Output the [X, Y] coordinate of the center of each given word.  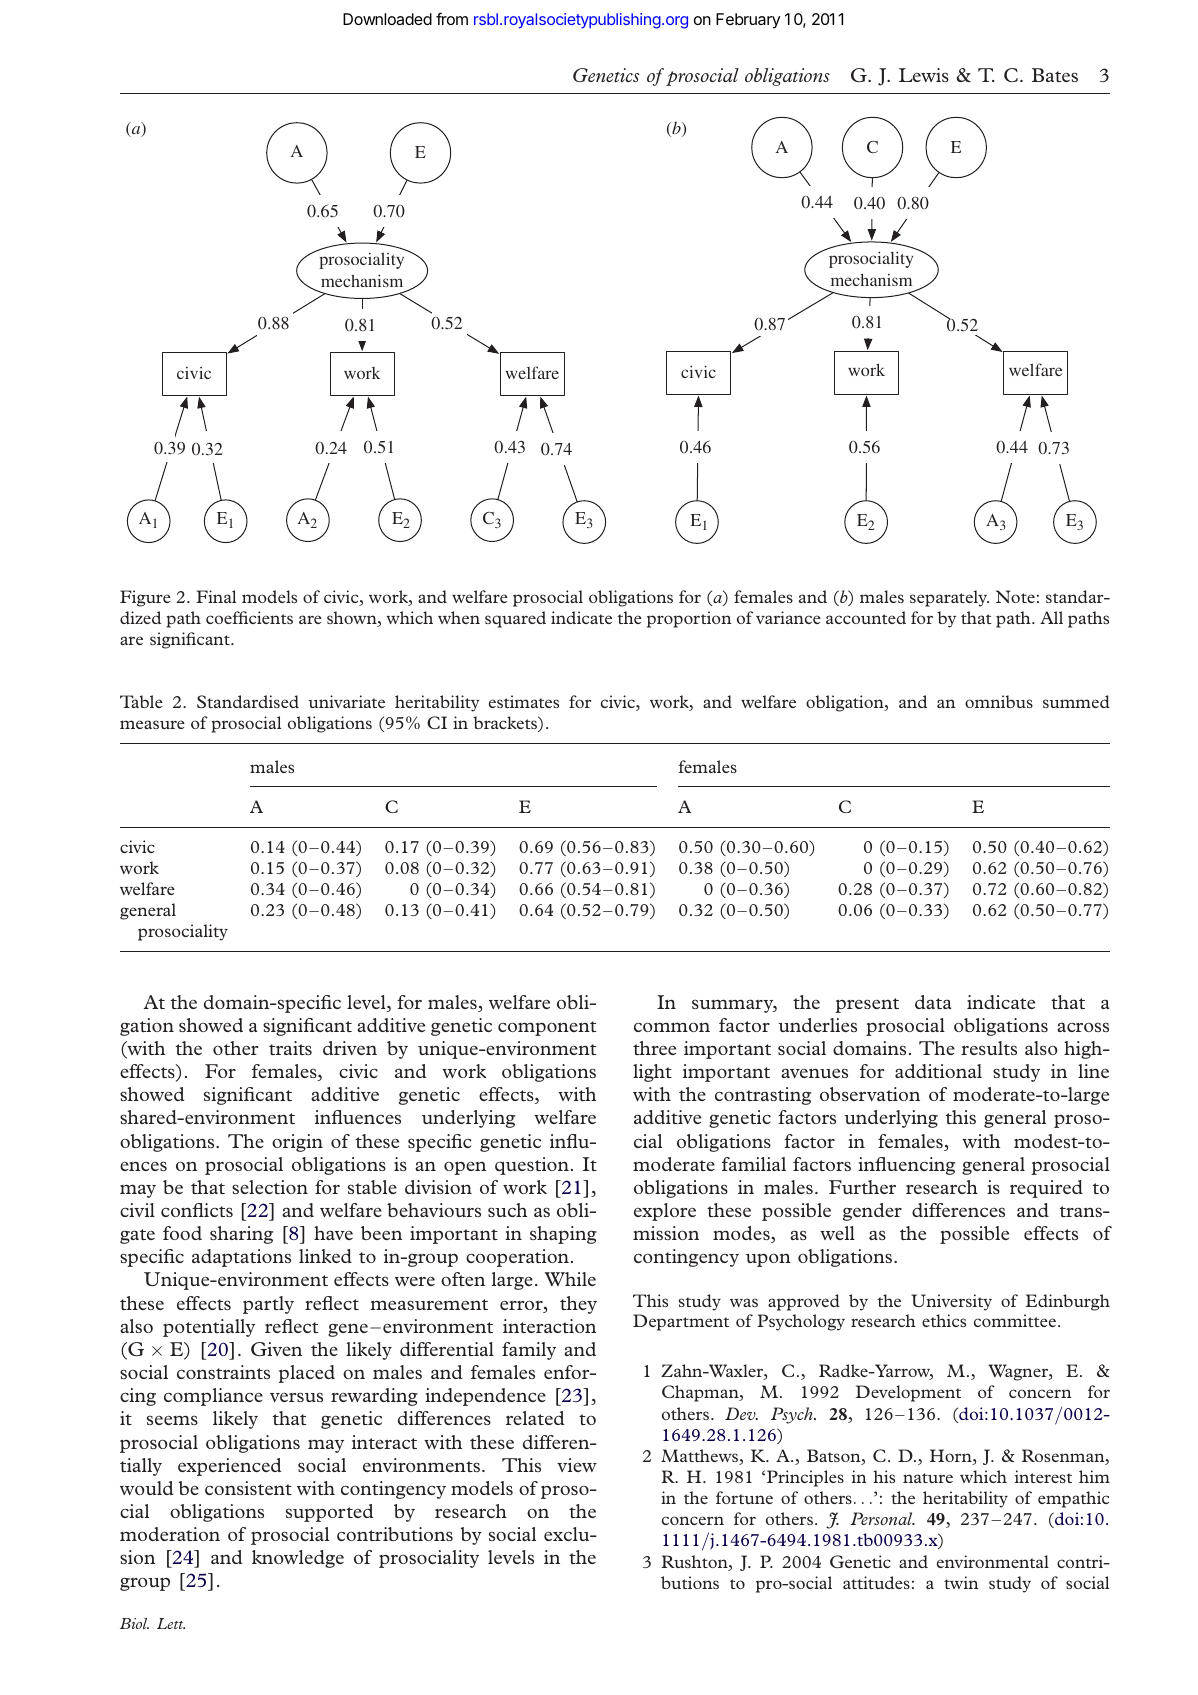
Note [1015, 596]
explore [665, 1212]
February [748, 21]
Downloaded [387, 19]
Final [216, 596]
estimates [524, 701]
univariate [346, 701]
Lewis [924, 75]
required [1046, 1189]
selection [270, 1187]
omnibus [999, 701]
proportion [689, 619]
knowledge [298, 1559]
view [577, 1465]
